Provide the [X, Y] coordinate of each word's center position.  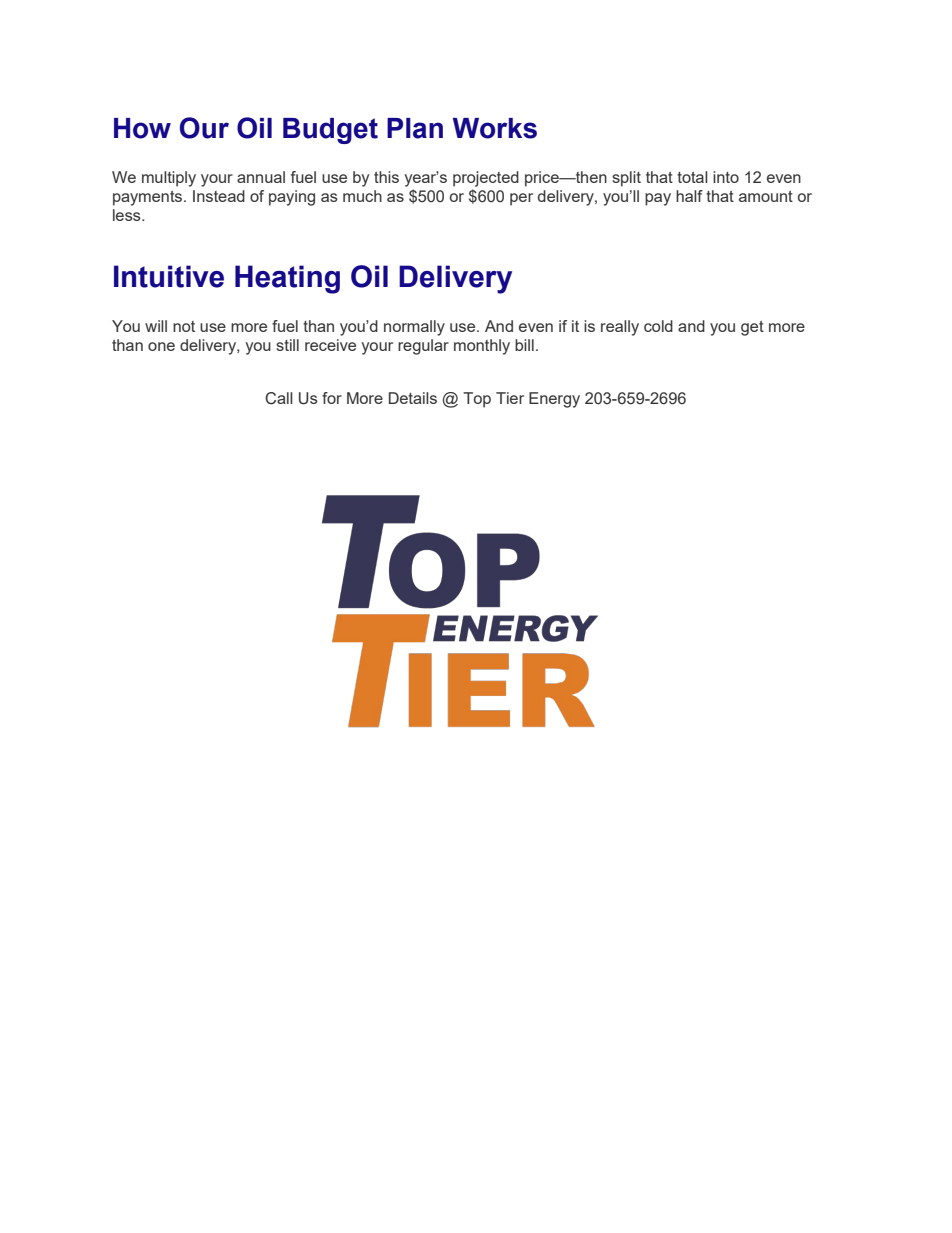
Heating [287, 279]
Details [413, 398]
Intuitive [169, 276]
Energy [554, 400]
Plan [415, 128]
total [692, 177]
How [142, 128]
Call [279, 398]
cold [658, 326]
